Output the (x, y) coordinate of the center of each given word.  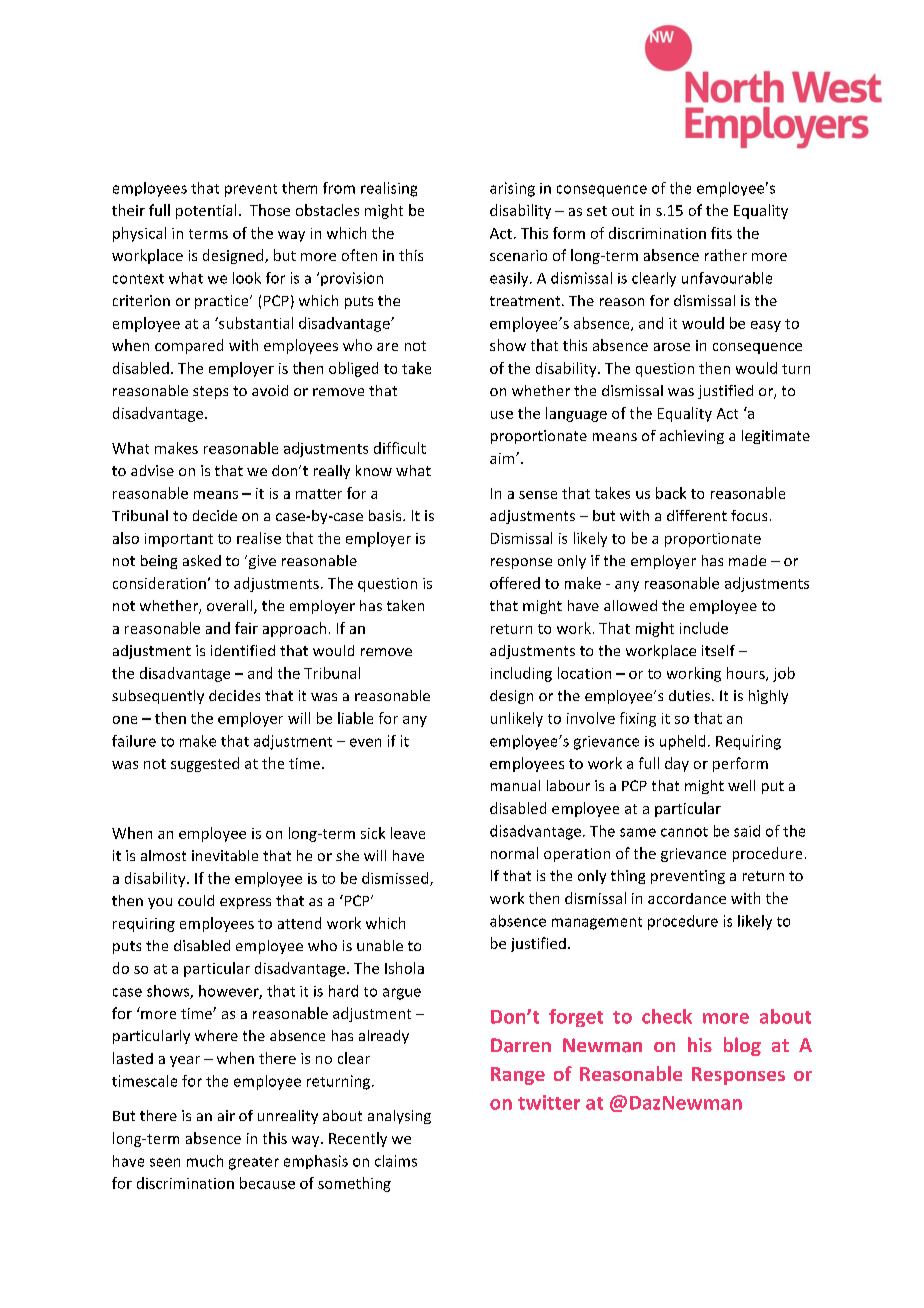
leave (408, 833)
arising (512, 189)
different (697, 515)
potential (206, 211)
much (205, 1161)
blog (742, 1046)
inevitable (225, 855)
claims (396, 1161)
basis (386, 515)
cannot (684, 832)
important (179, 540)
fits (721, 233)
